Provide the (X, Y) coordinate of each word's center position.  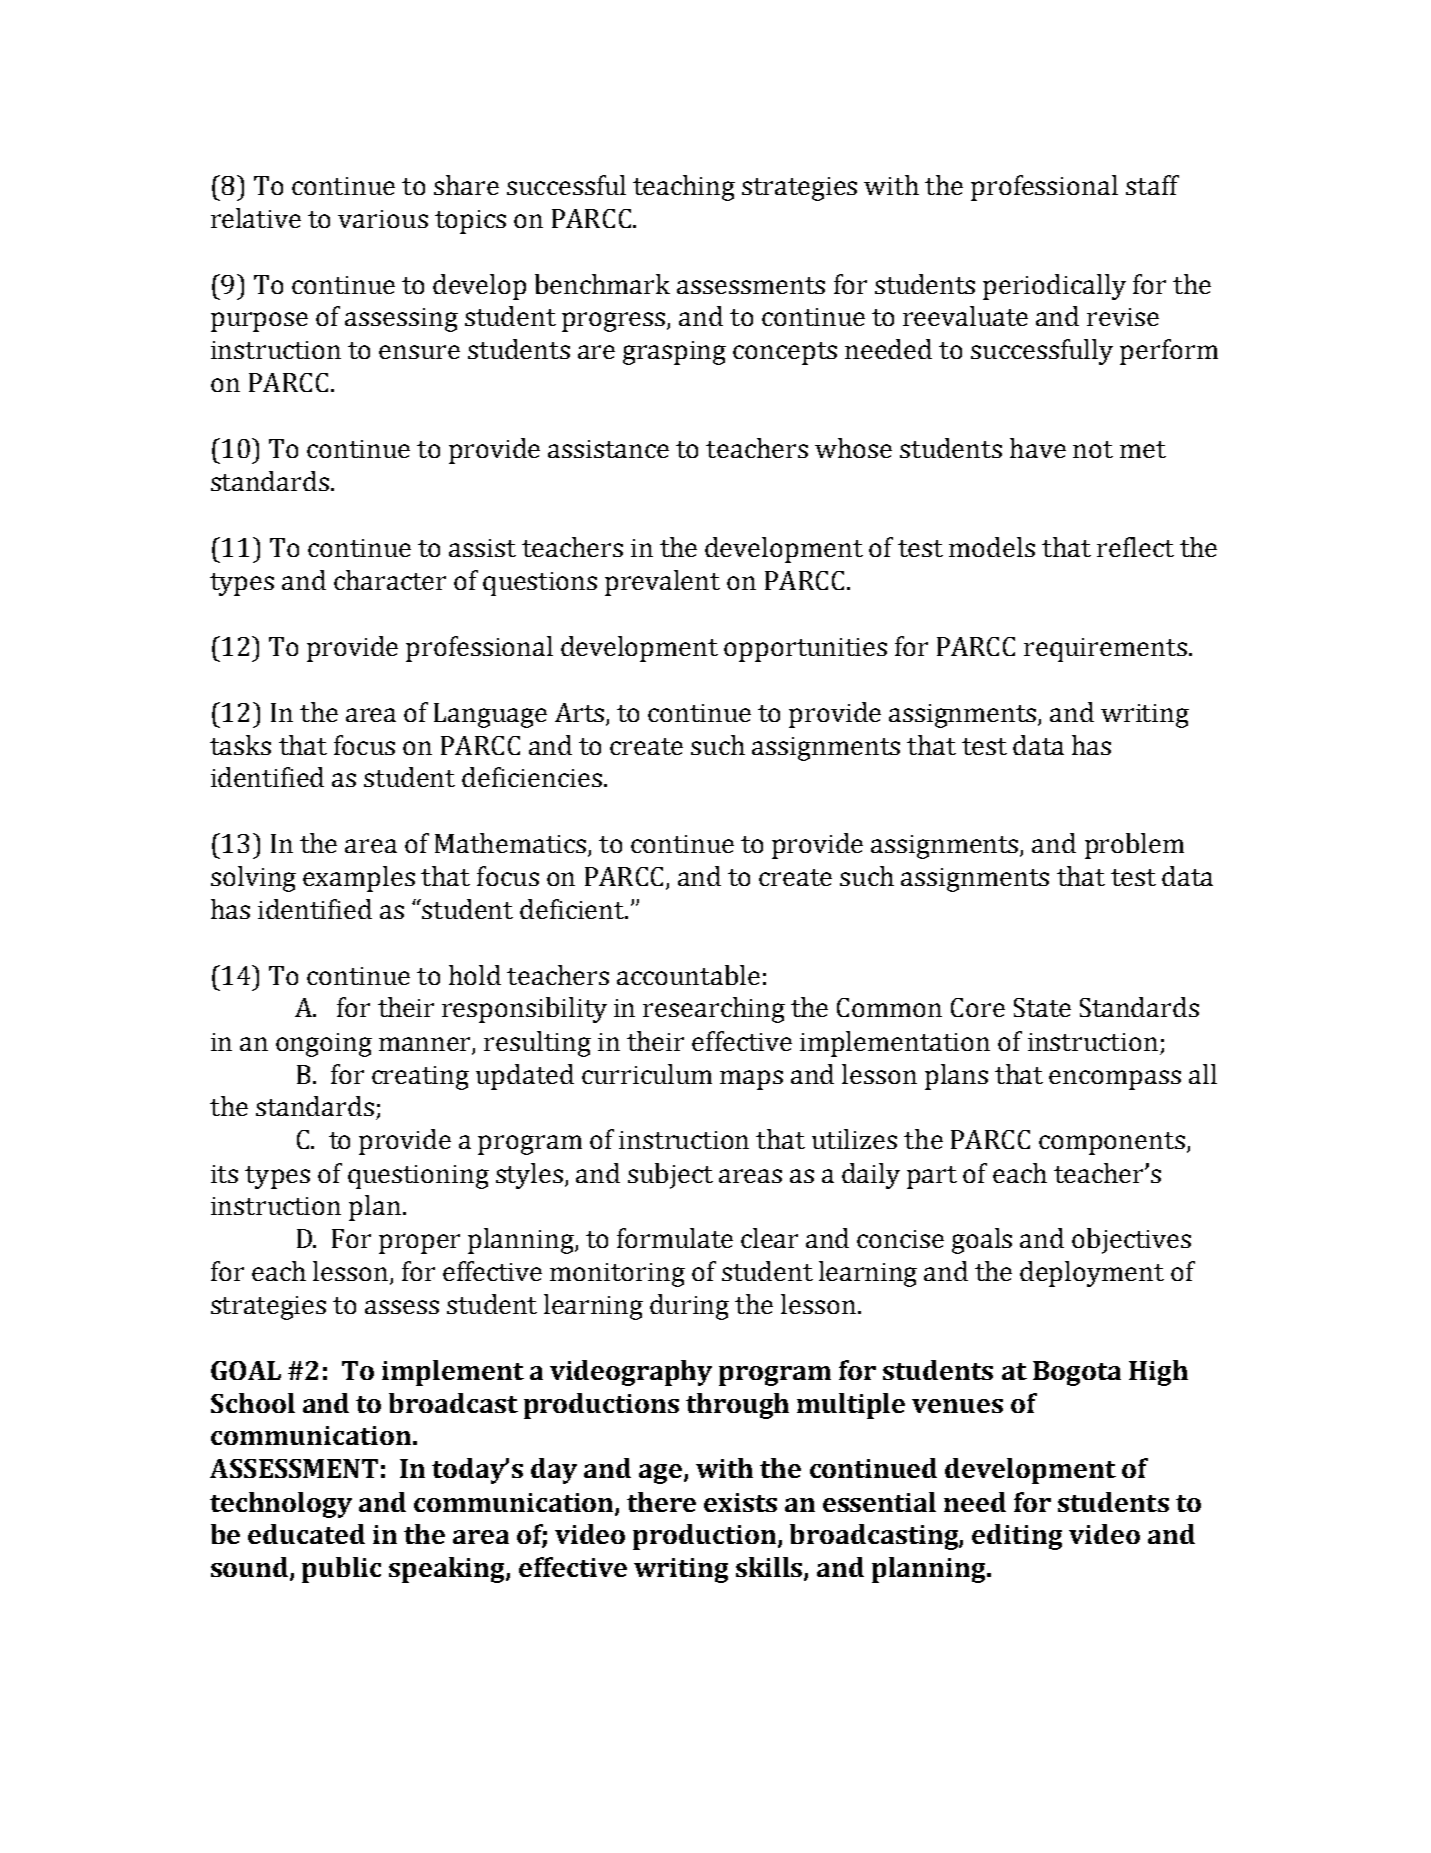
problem (1134, 846)
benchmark (602, 284)
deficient (573, 909)
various (383, 219)
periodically (1054, 287)
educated (306, 1534)
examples (359, 879)
